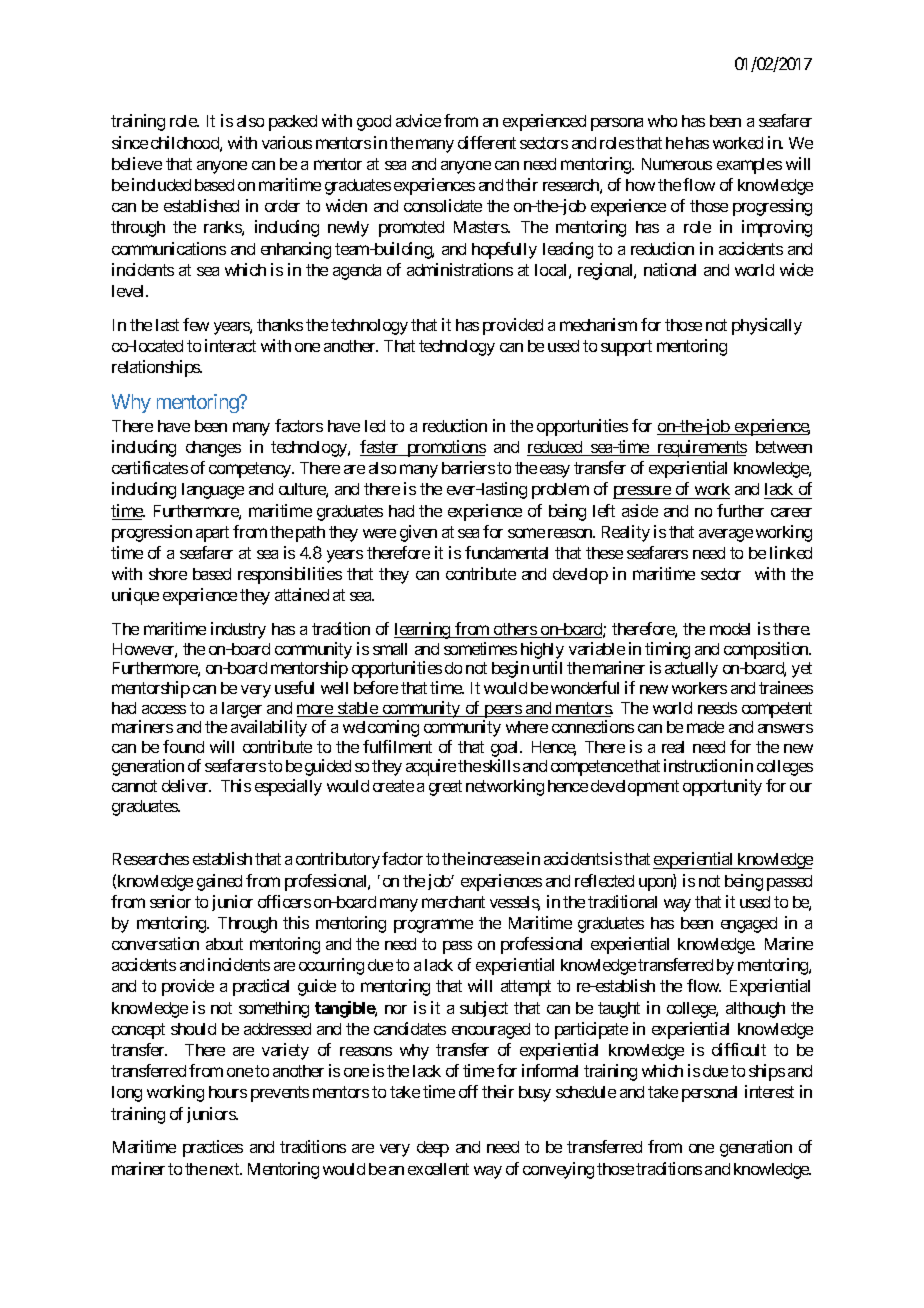  What do you see at coordinates (445, 788) in the screenshot?
I see `great` at bounding box center [445, 788].
